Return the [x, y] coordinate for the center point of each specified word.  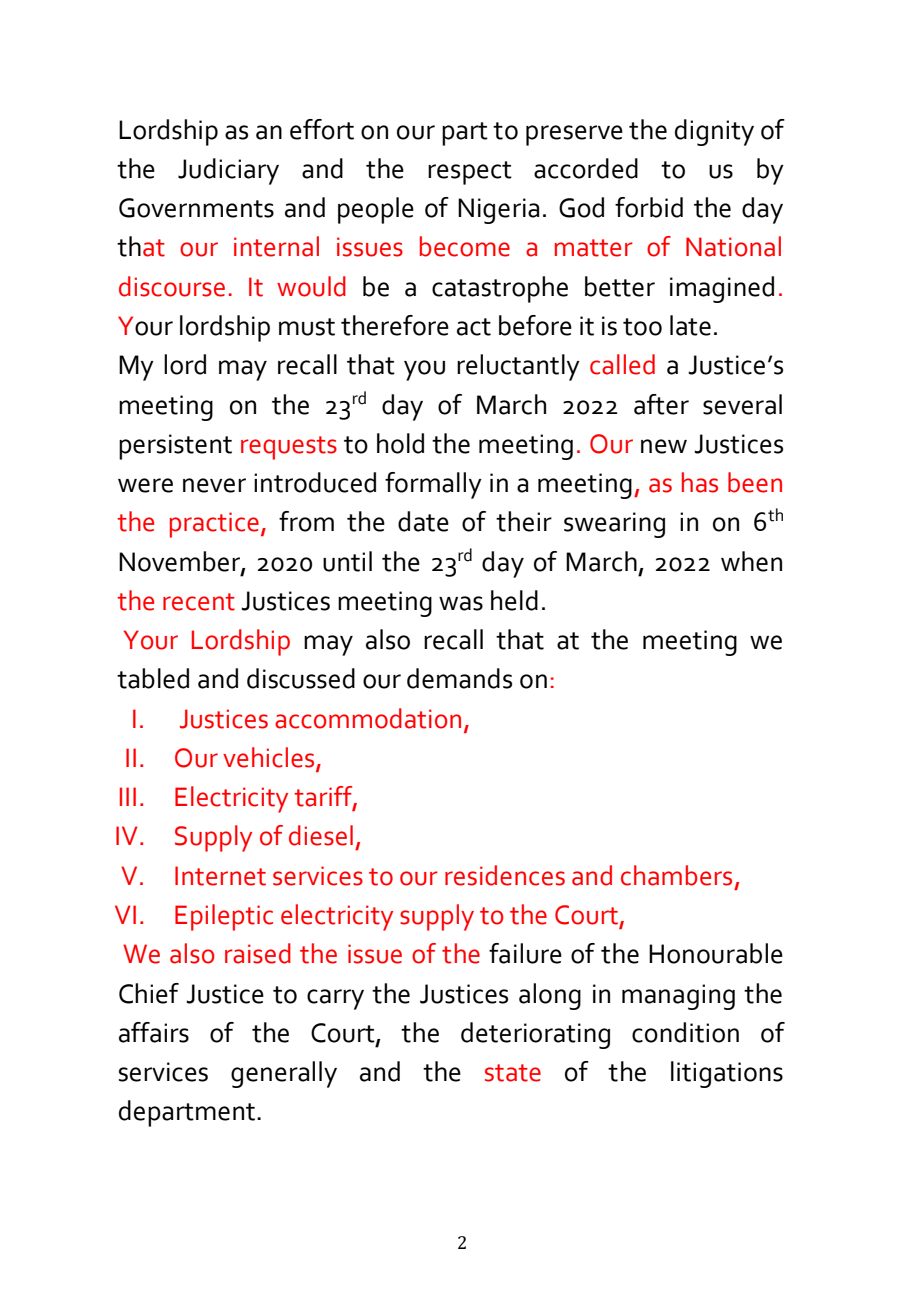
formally [433, 485]
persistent [175, 447]
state [513, 1073]
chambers [676, 875]
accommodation [368, 718]
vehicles [270, 758]
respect [470, 173]
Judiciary [228, 171]
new [664, 446]
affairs [154, 1032]
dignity [714, 132]
